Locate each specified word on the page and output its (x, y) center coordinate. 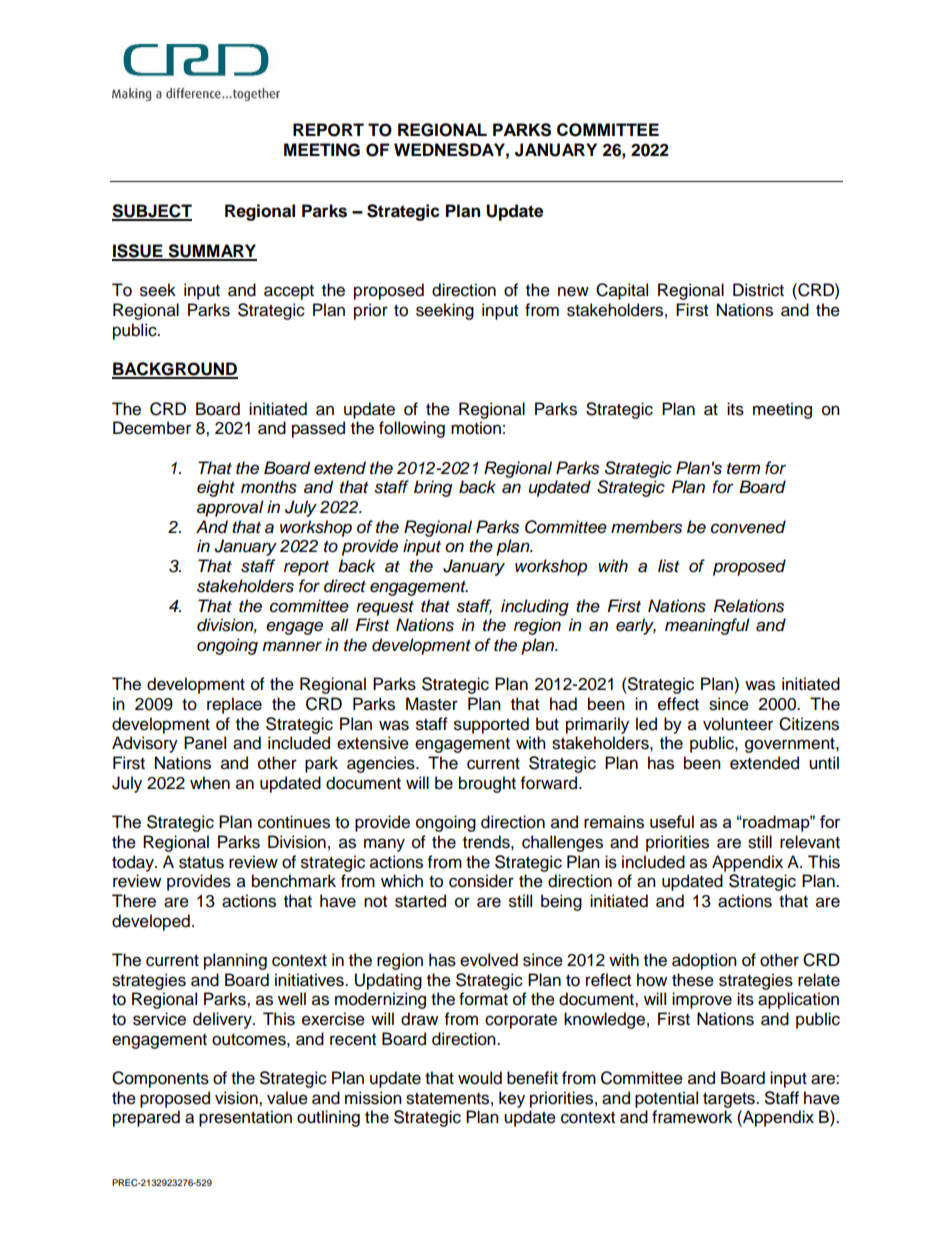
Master (432, 704)
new (573, 291)
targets (730, 1100)
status (201, 863)
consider (481, 881)
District (758, 290)
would (480, 1078)
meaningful (707, 626)
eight (216, 488)
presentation (245, 1118)
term (743, 469)
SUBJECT (152, 212)
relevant (810, 842)
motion (476, 428)
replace (234, 705)
